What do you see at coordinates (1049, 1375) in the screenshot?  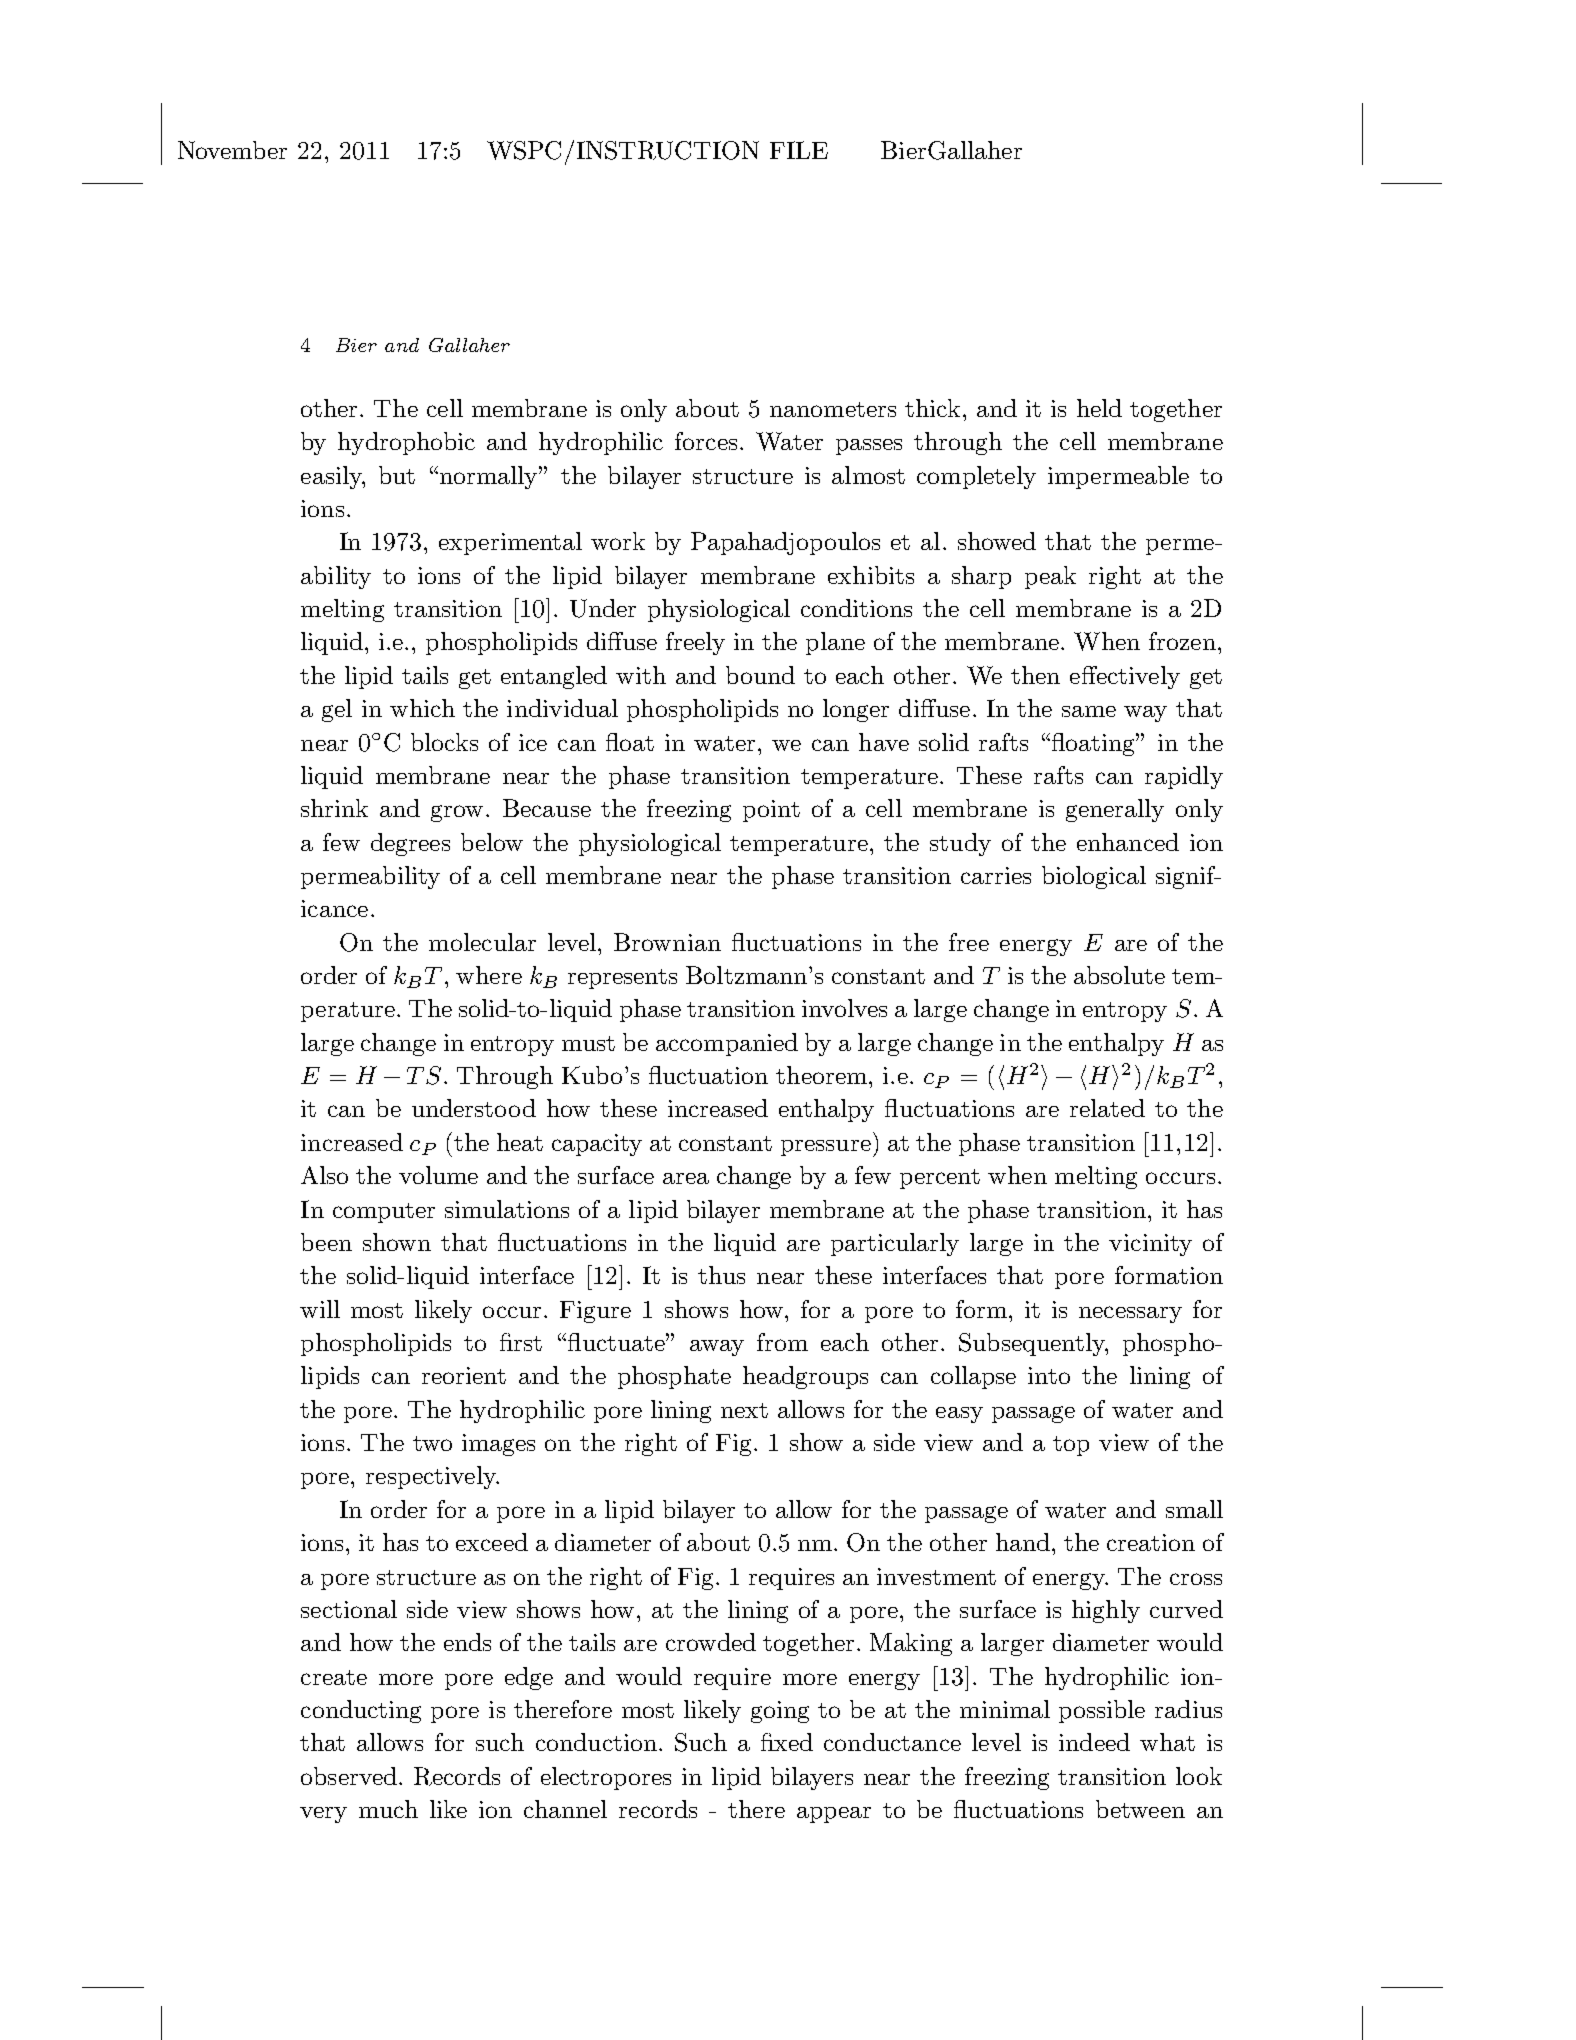 I see `into` at bounding box center [1049, 1375].
